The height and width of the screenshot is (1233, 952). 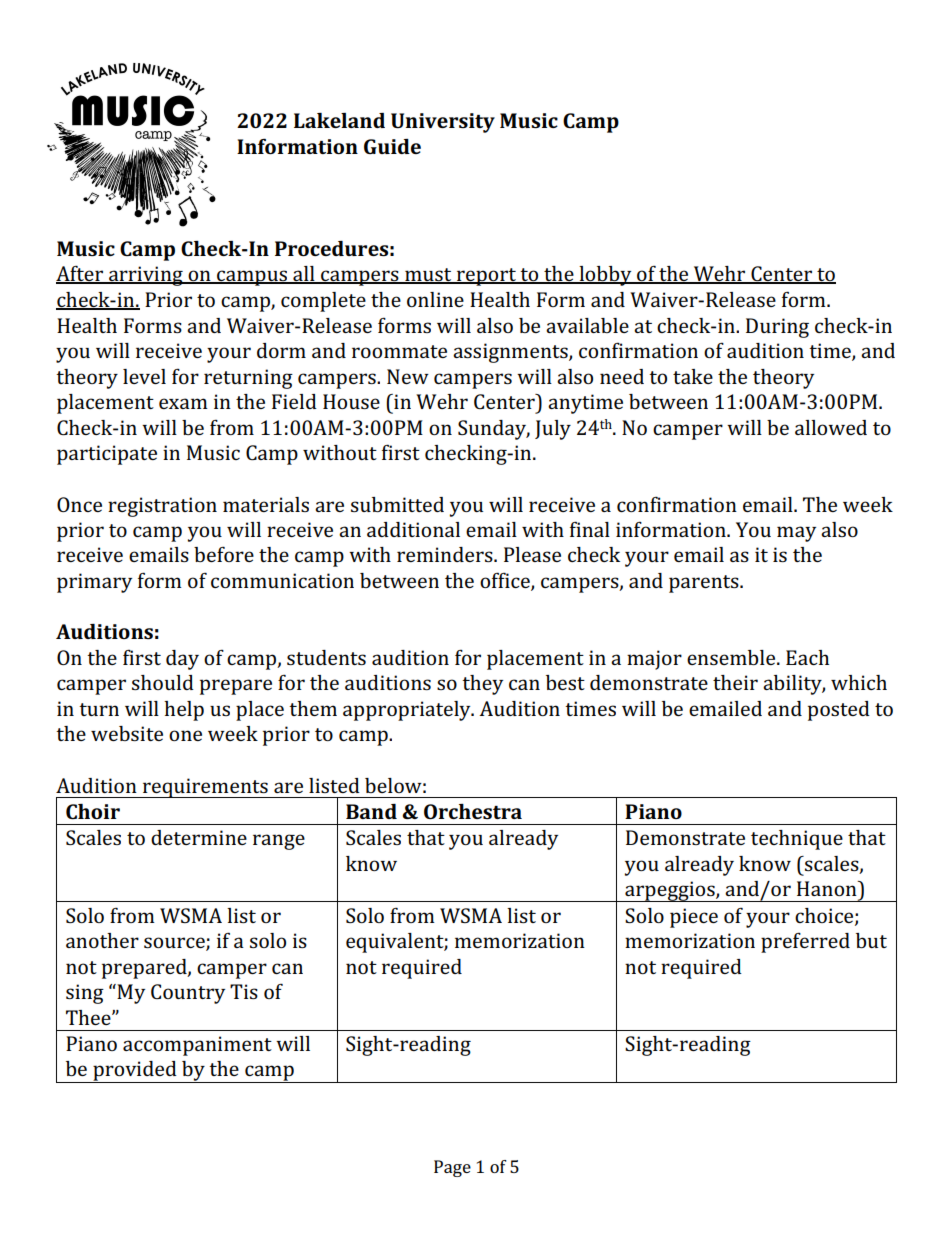 I want to click on lobby, so click(x=605, y=276).
